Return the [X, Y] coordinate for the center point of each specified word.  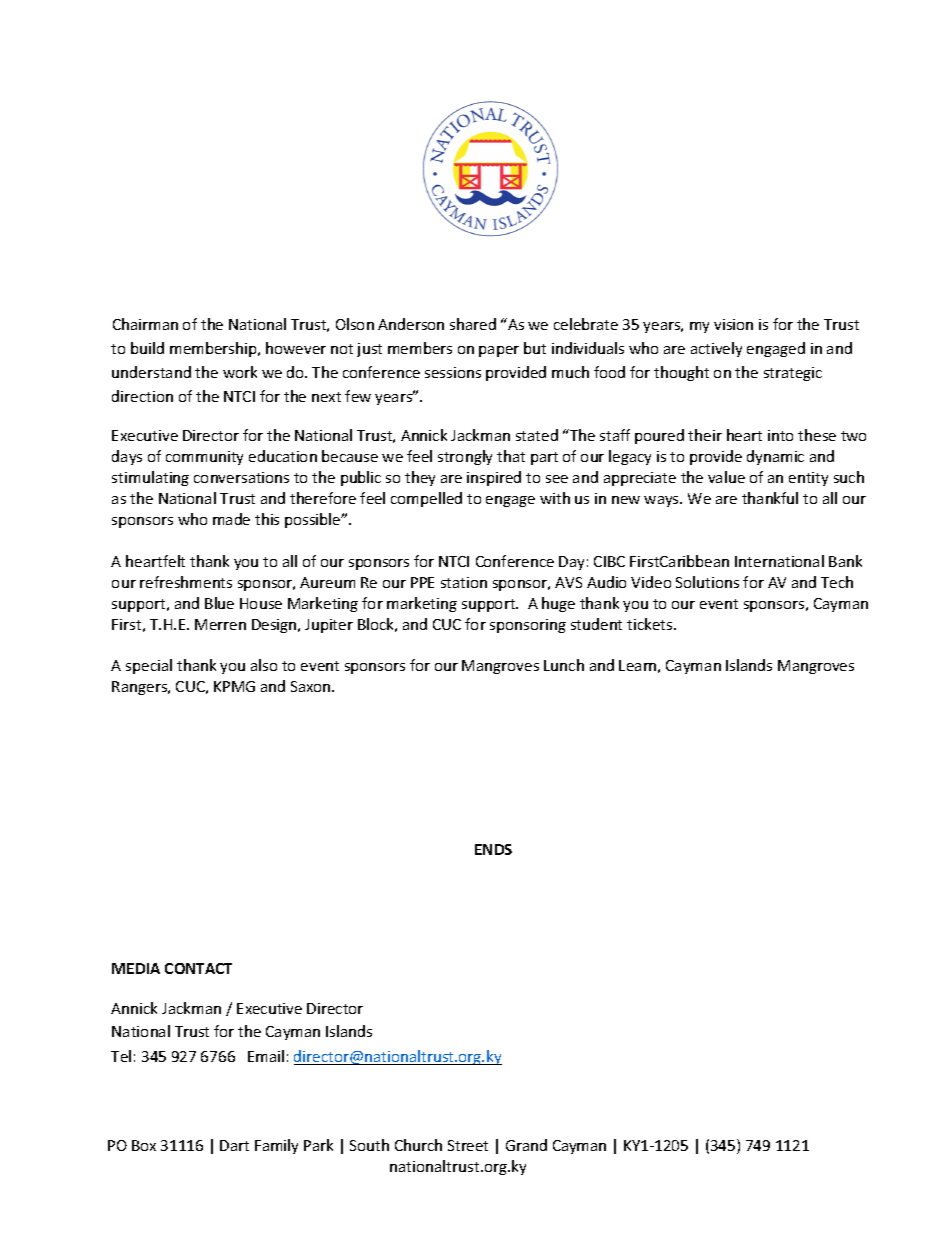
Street [468, 1145]
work [240, 372]
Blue [219, 603]
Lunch [564, 665]
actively [716, 349]
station [464, 582]
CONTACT [198, 968]
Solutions [707, 582]
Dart [234, 1145]
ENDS [493, 849]
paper [499, 351]
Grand [526, 1145]
